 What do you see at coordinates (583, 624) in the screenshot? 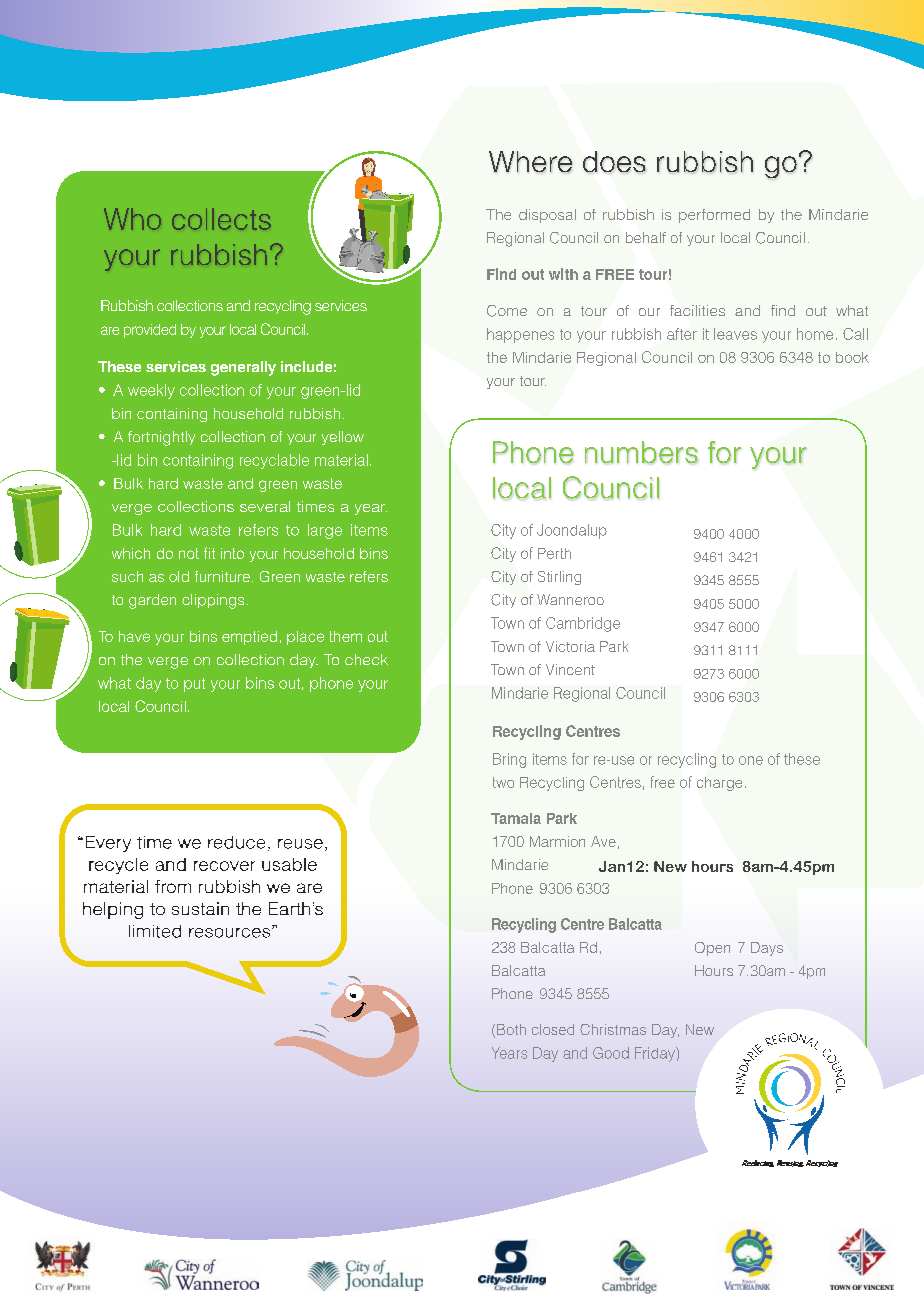
I see `Cambridge` at bounding box center [583, 624].
